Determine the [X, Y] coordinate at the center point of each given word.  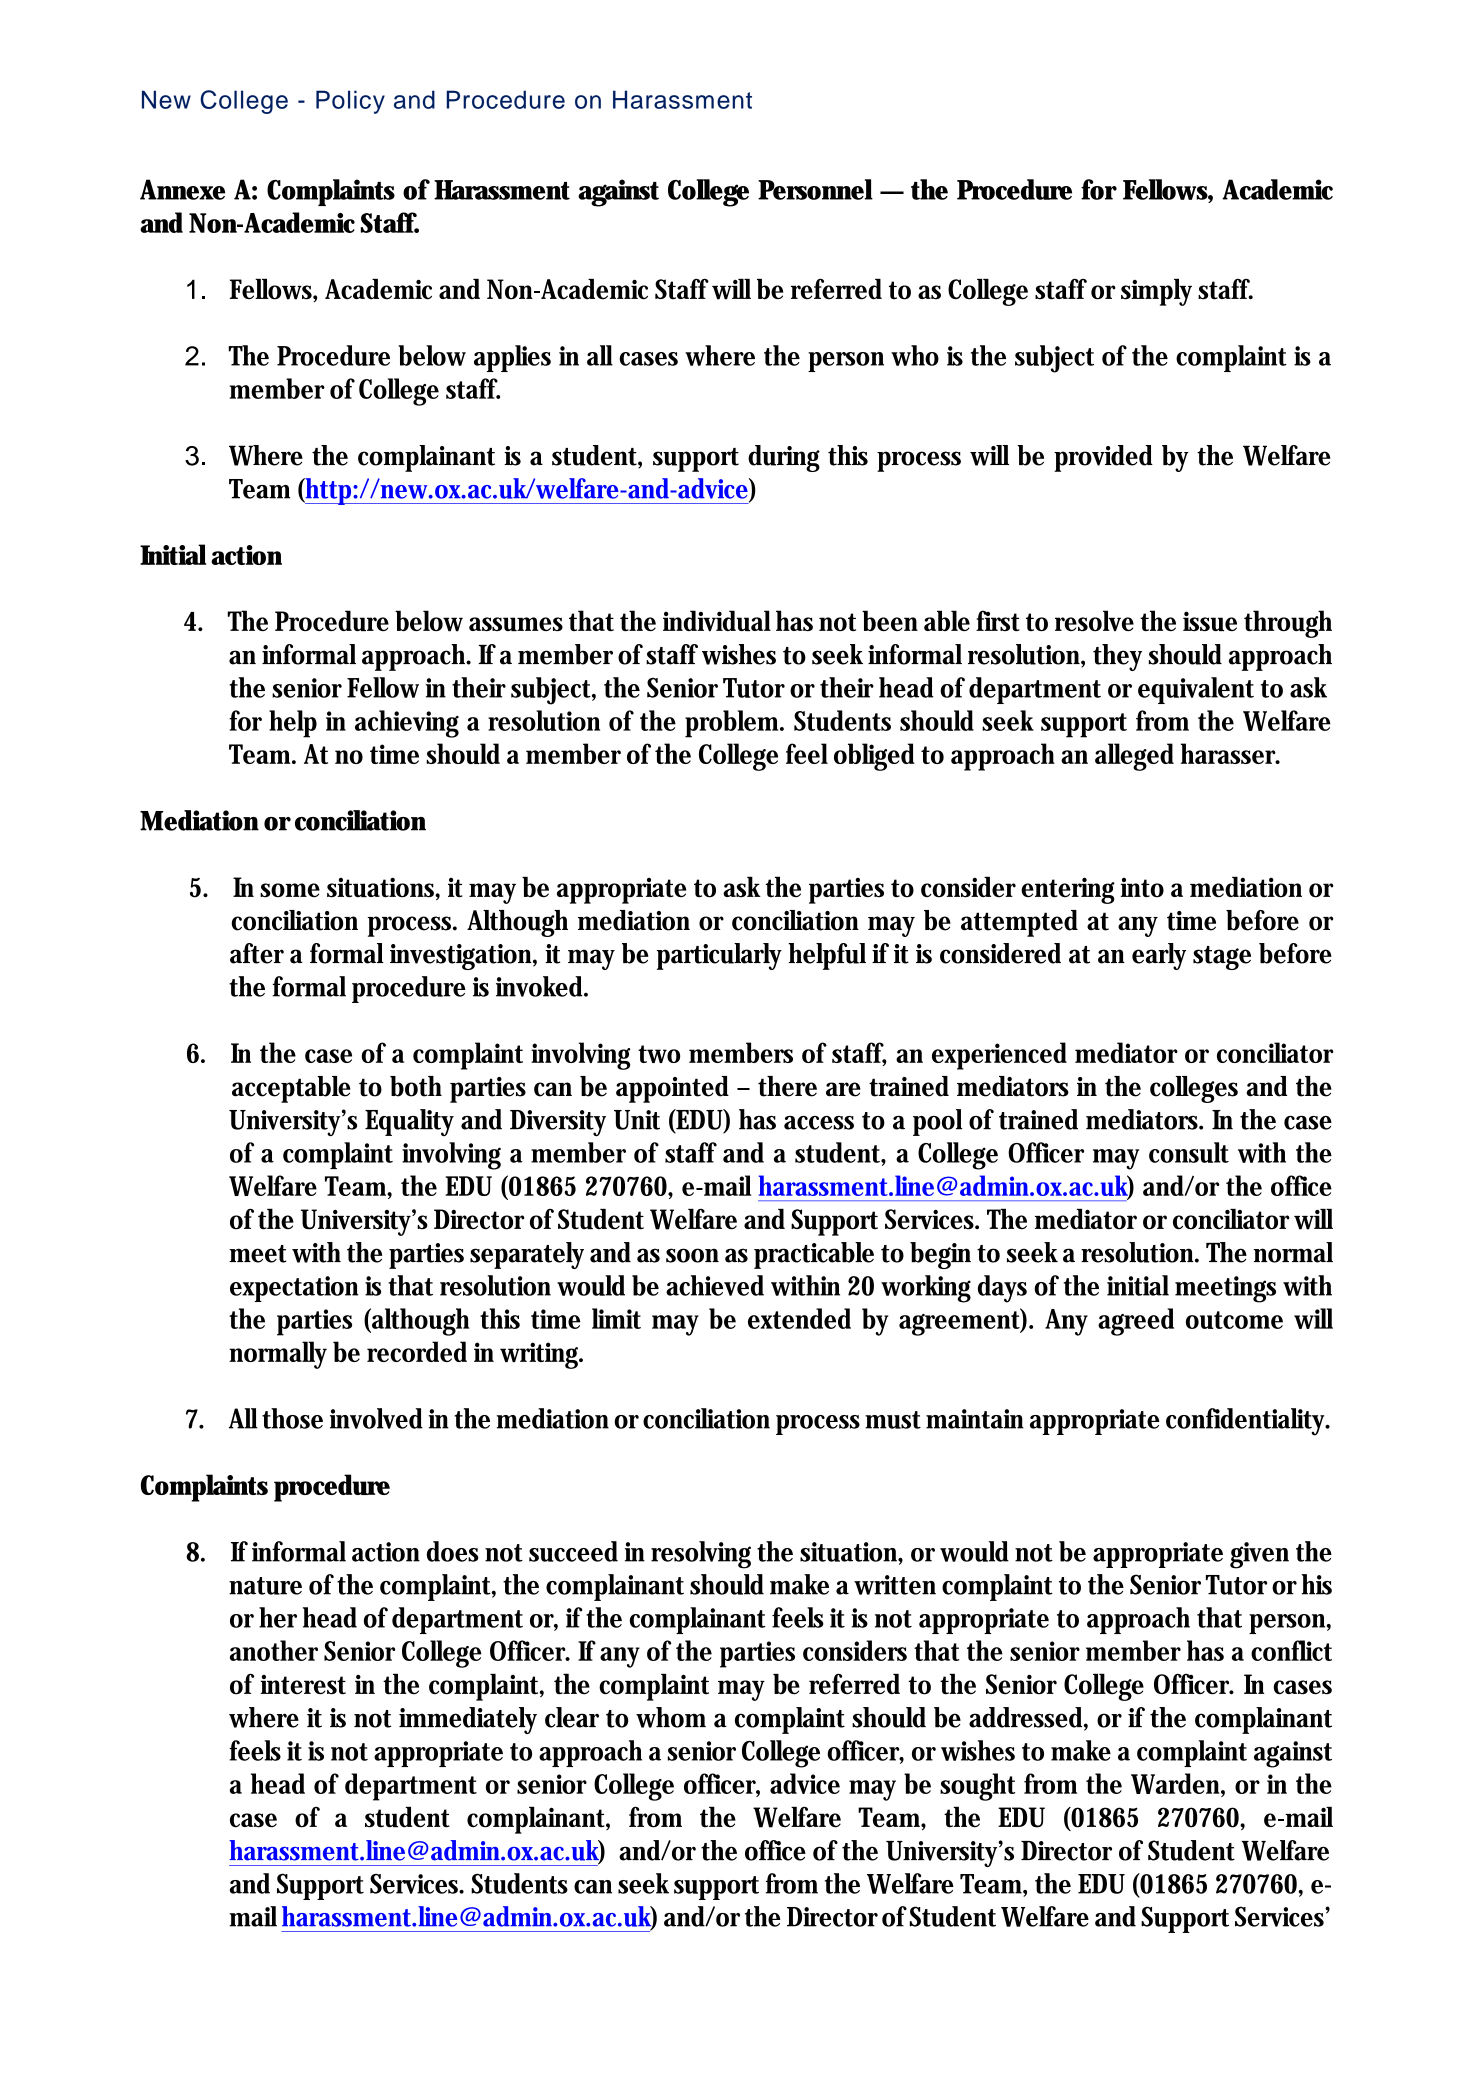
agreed [1136, 1322]
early [1159, 956]
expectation [294, 1289]
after [257, 953]
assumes [516, 624]
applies [512, 358]
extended [799, 1318]
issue [1210, 621]
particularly [719, 956]
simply [1156, 292]
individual [717, 620]
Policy [350, 102]
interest [303, 1685]
